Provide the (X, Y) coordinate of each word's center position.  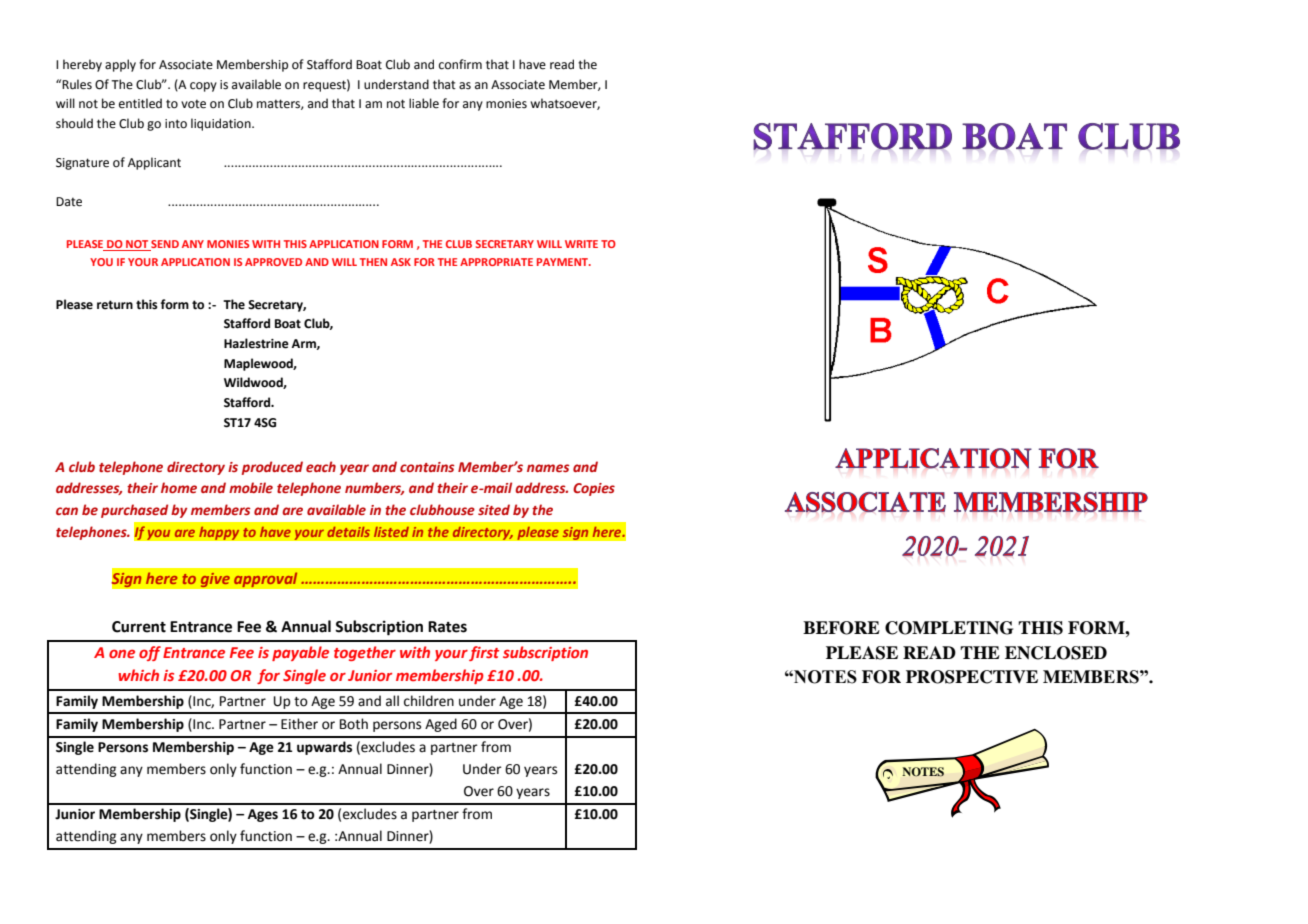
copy (203, 87)
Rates (447, 627)
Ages (263, 815)
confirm (460, 64)
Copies (594, 489)
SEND (164, 245)
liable (424, 103)
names (548, 468)
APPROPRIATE (496, 262)
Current (139, 627)
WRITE (581, 244)
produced (272, 468)
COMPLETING (949, 628)
